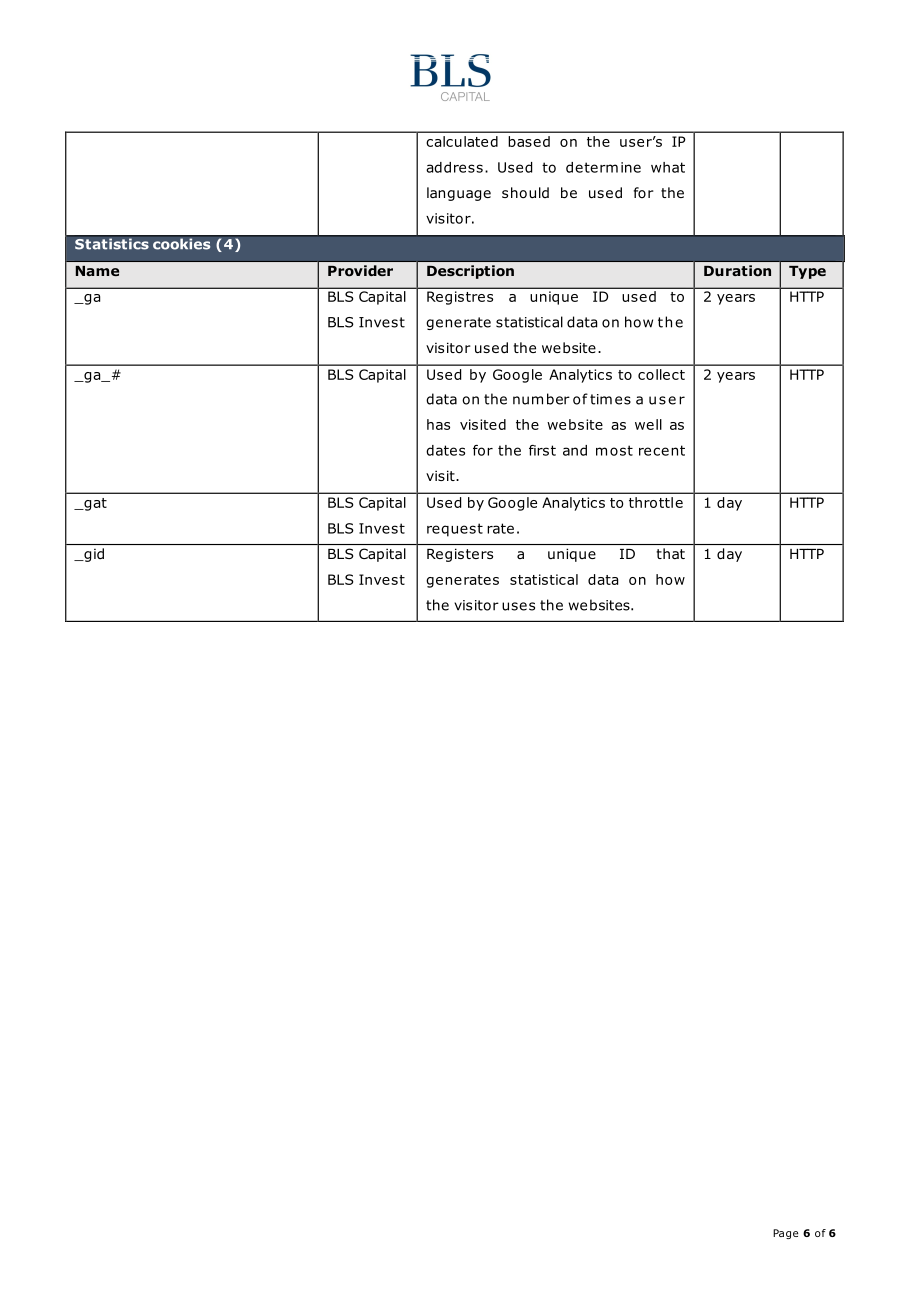 This screenshot has height=1308, width=924. Describe the element at coordinates (445, 450) in the screenshot. I see `dates` at that location.
